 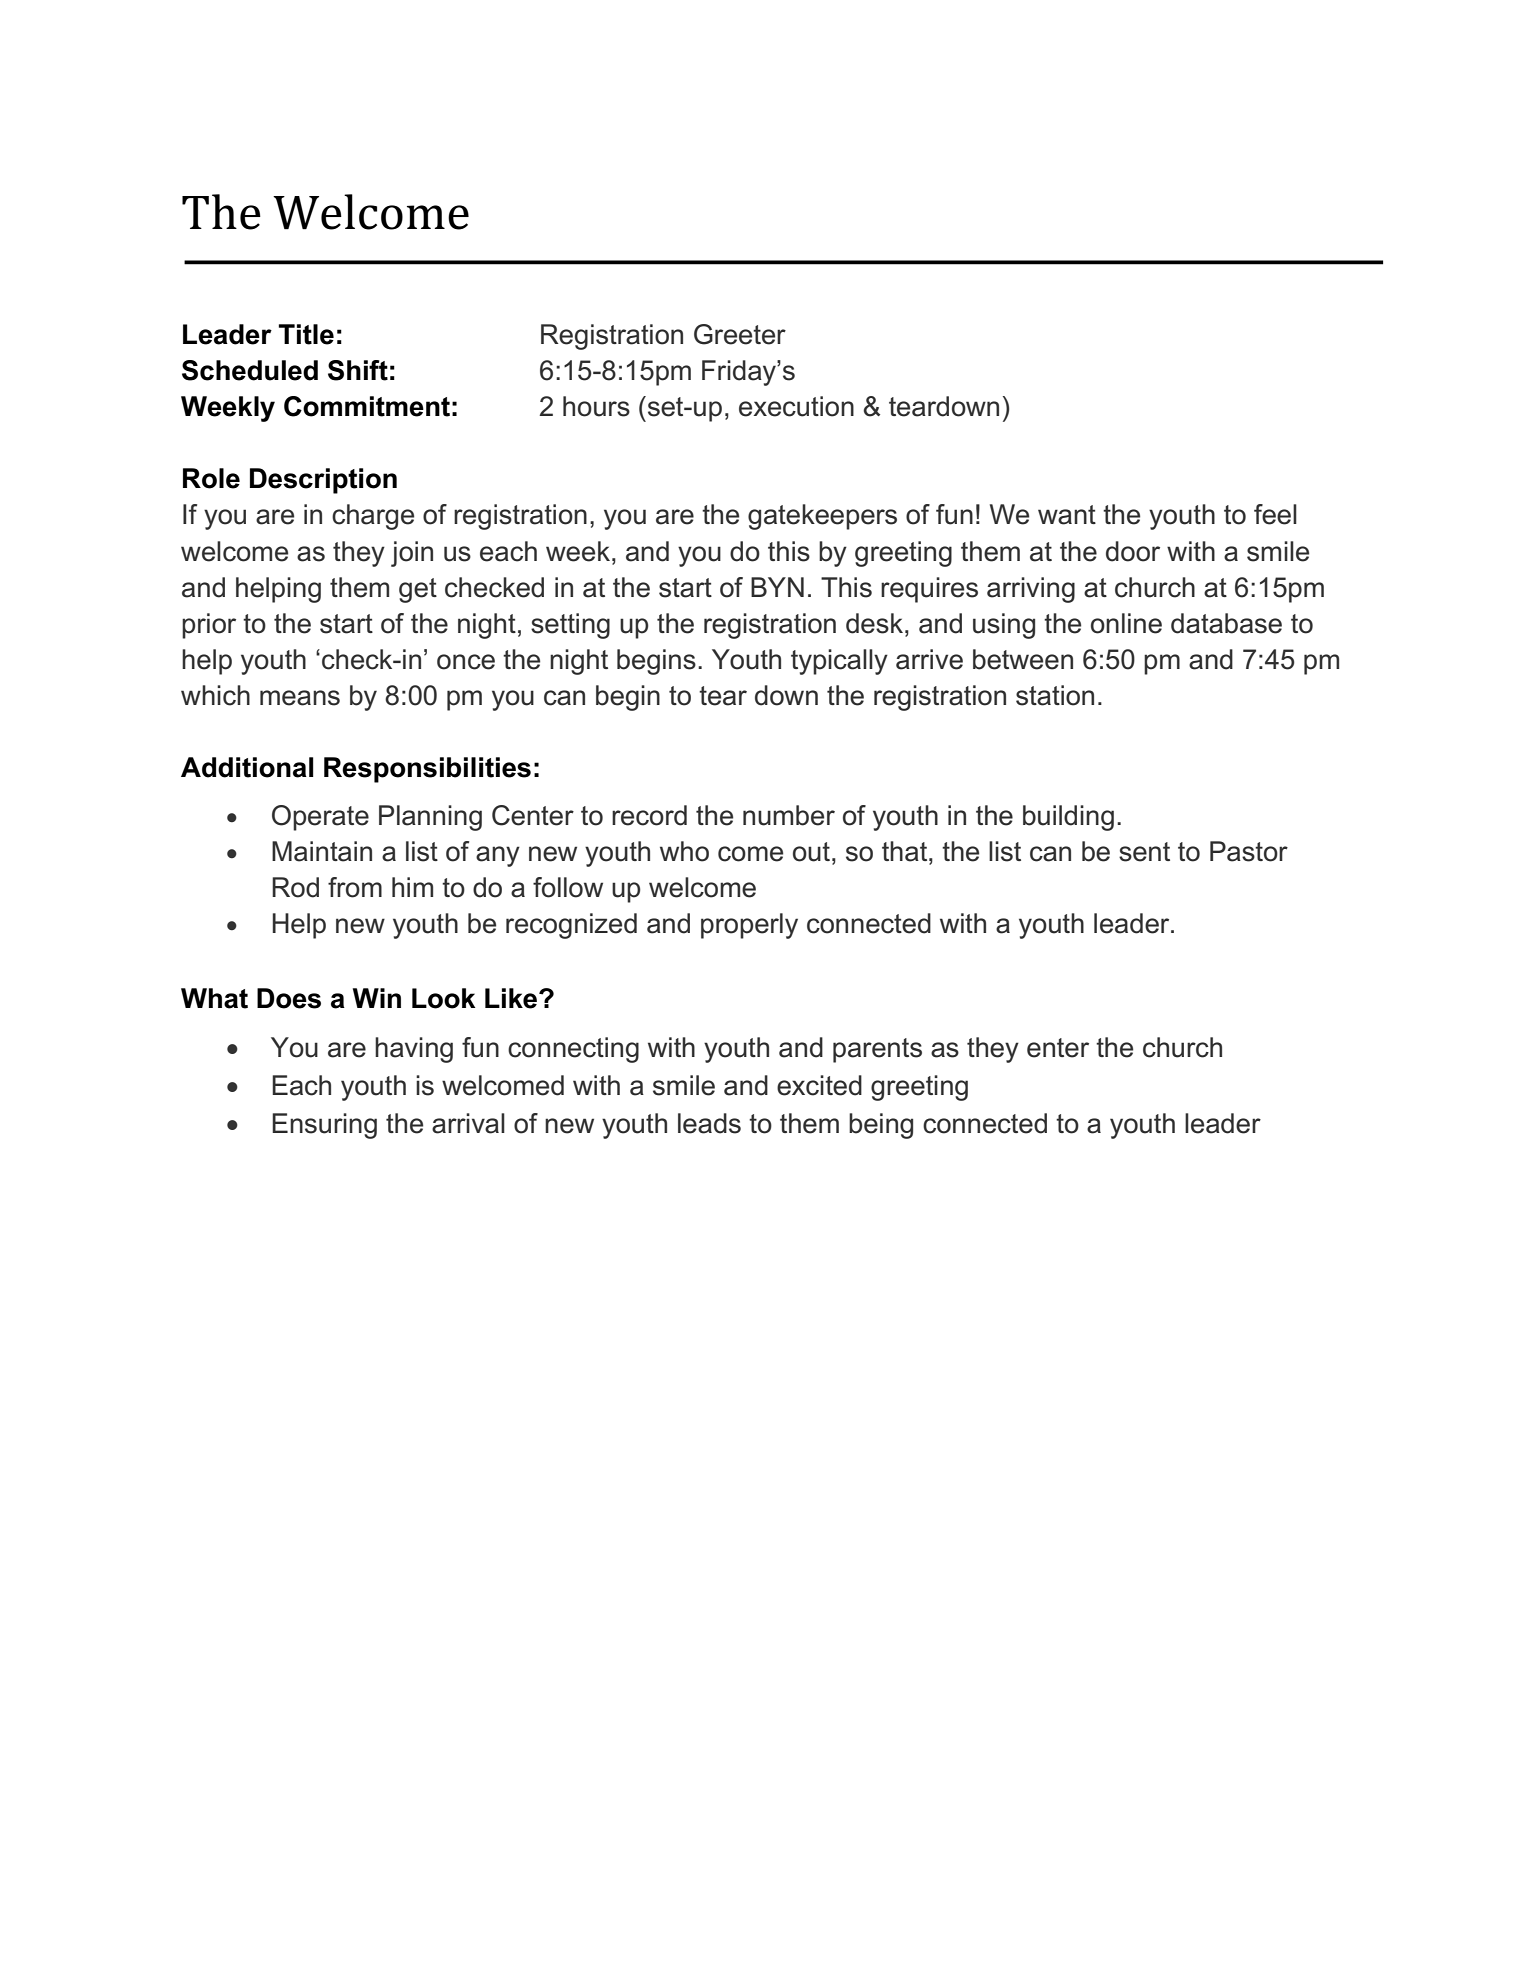 I want to click on typically, so click(x=839, y=662).
